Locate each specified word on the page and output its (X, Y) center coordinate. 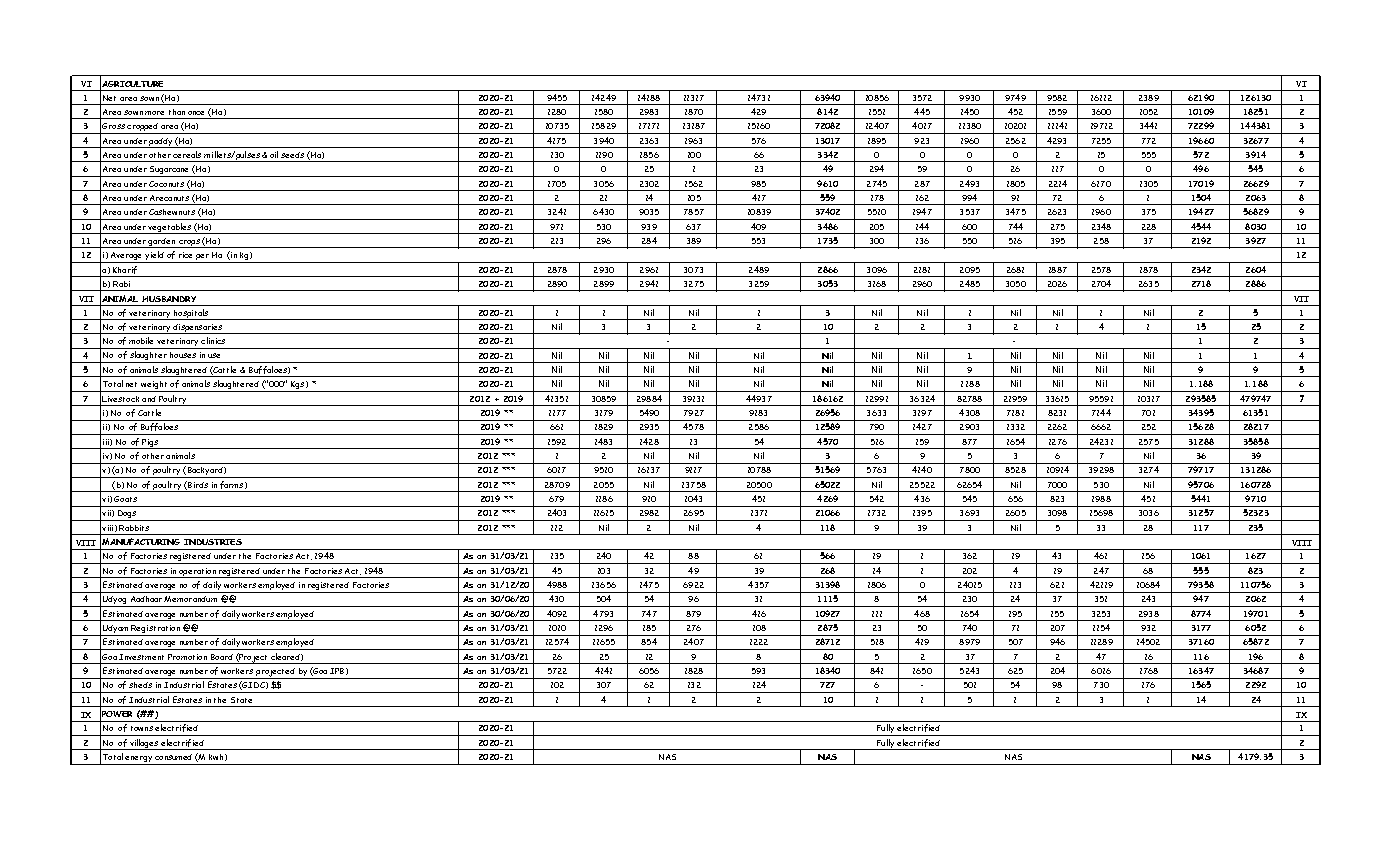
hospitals (191, 314)
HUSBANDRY (169, 299)
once (196, 113)
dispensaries (198, 329)
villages (144, 744)
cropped (143, 128)
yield (155, 257)
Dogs (126, 515)
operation (197, 573)
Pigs (150, 444)
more (154, 113)
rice (185, 255)
